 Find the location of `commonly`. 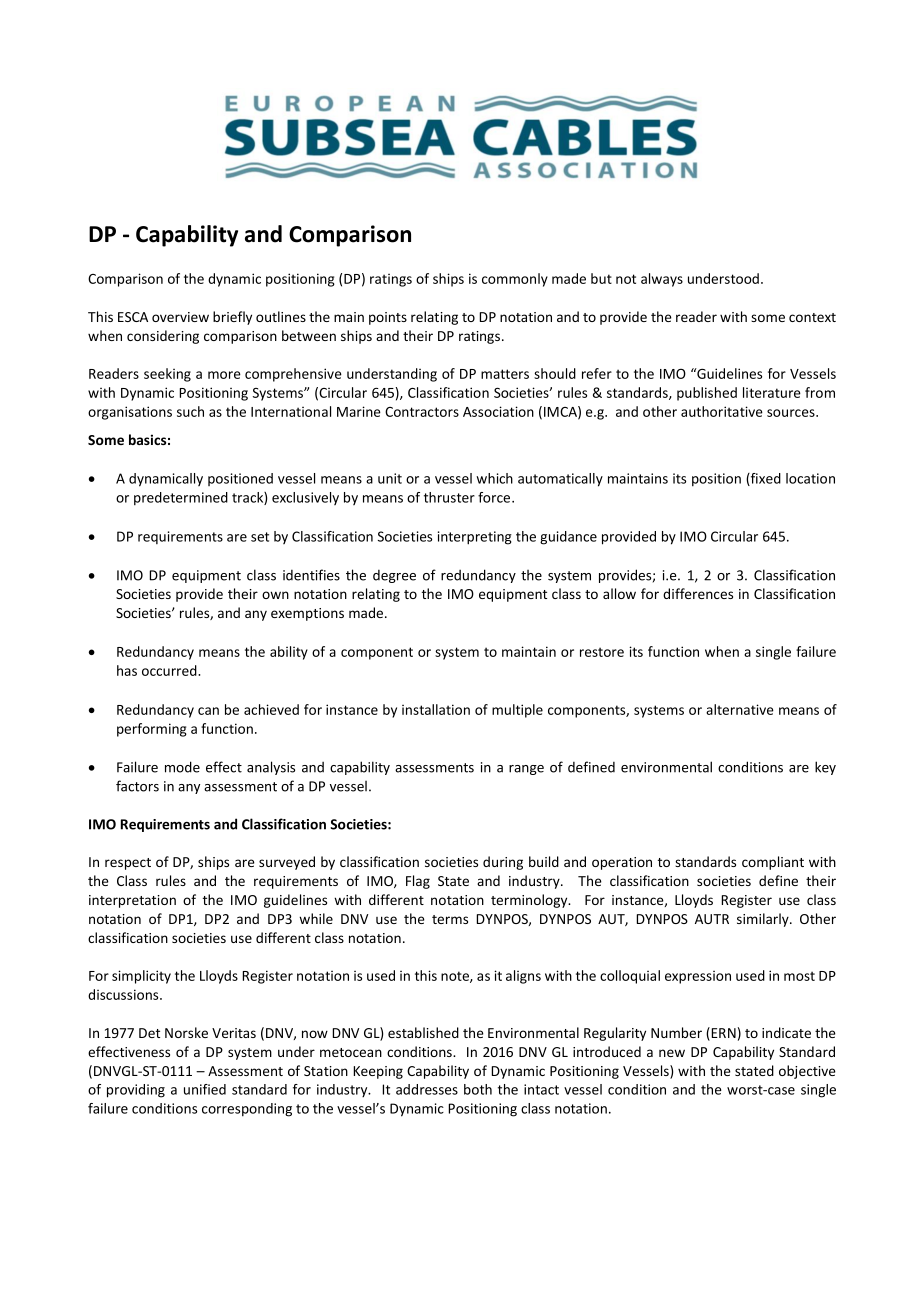

commonly is located at coordinates (515, 280).
